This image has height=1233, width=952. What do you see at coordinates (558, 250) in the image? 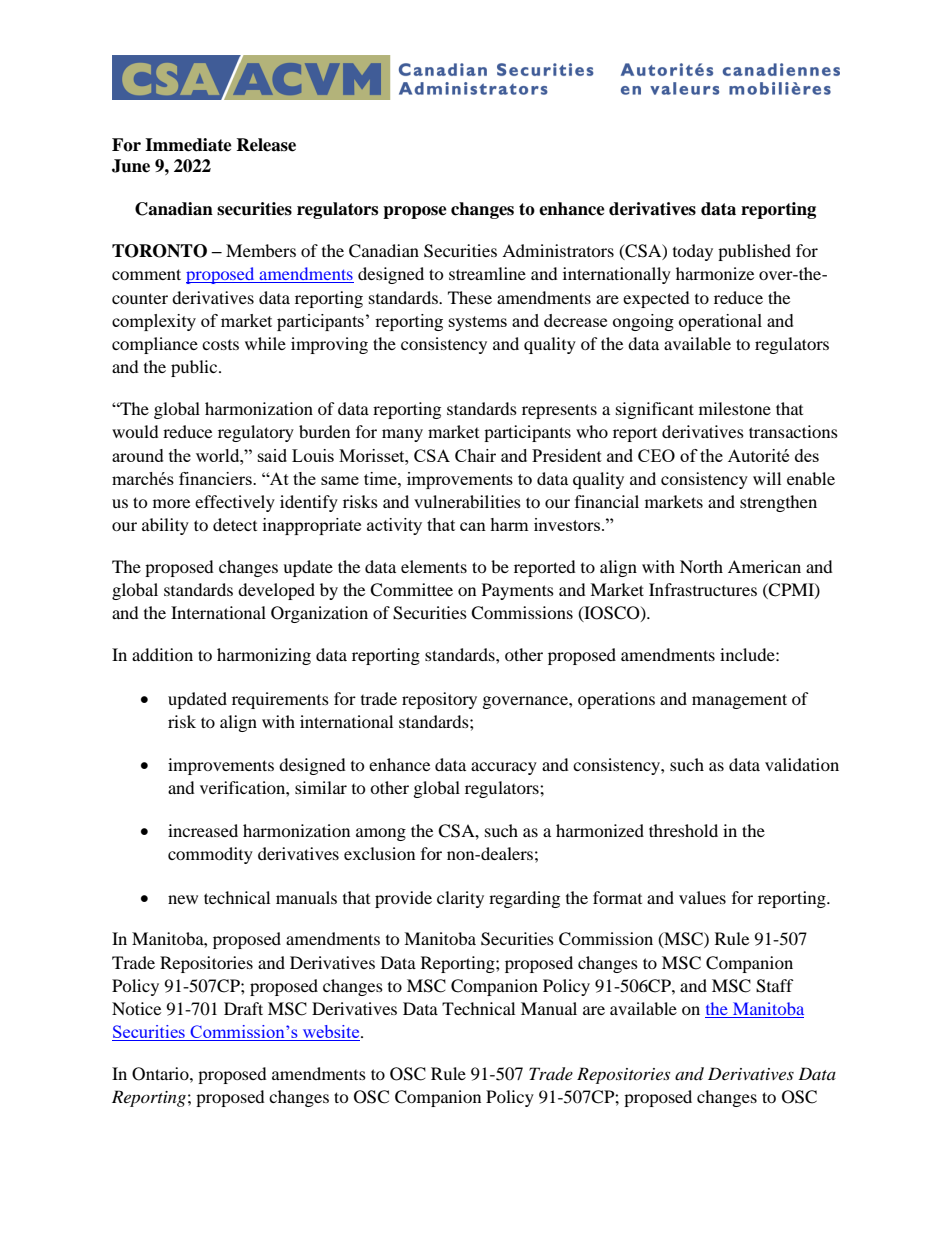
I see `Administrators` at bounding box center [558, 250].
